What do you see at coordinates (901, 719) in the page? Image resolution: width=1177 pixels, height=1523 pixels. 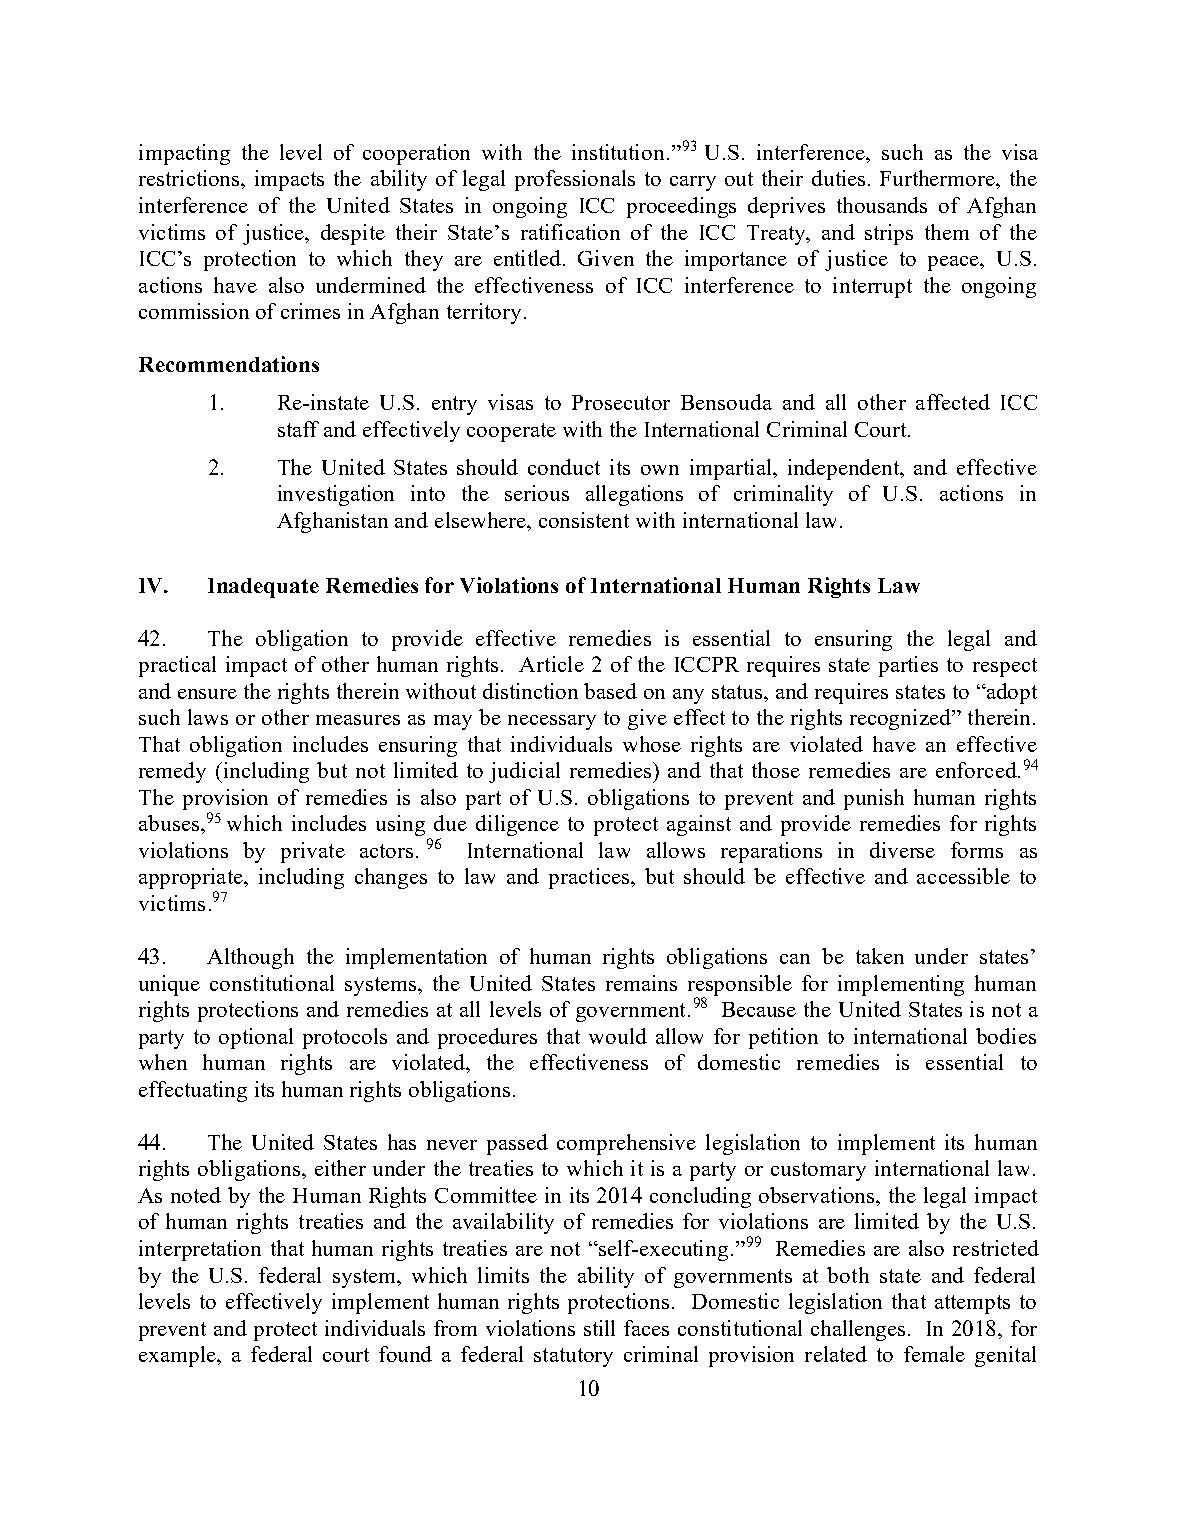 I see `recognized` at bounding box center [901, 719].
